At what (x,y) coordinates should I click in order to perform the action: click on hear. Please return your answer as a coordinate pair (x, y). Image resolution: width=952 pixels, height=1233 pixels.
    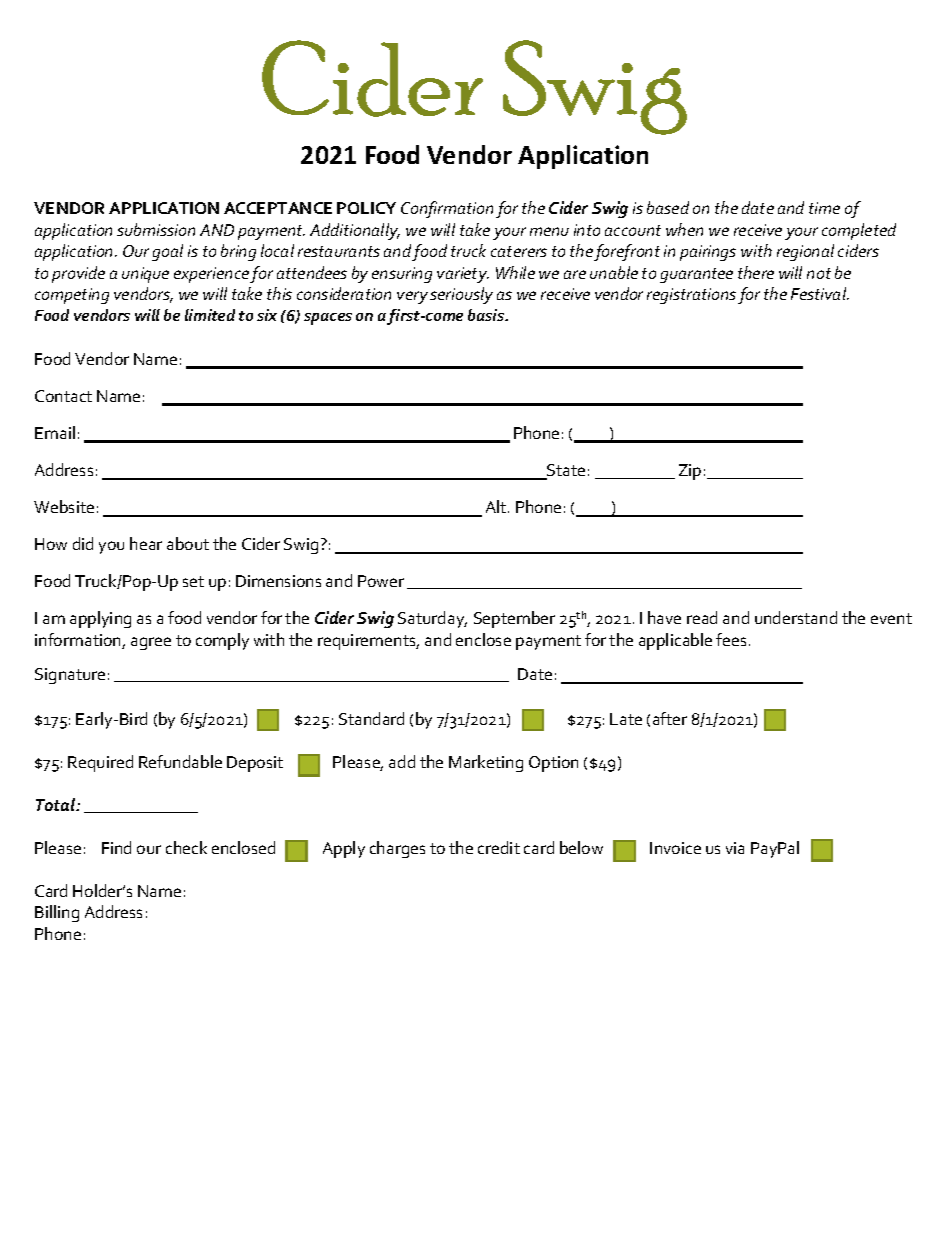
    Looking at the image, I should click on (146, 543).
